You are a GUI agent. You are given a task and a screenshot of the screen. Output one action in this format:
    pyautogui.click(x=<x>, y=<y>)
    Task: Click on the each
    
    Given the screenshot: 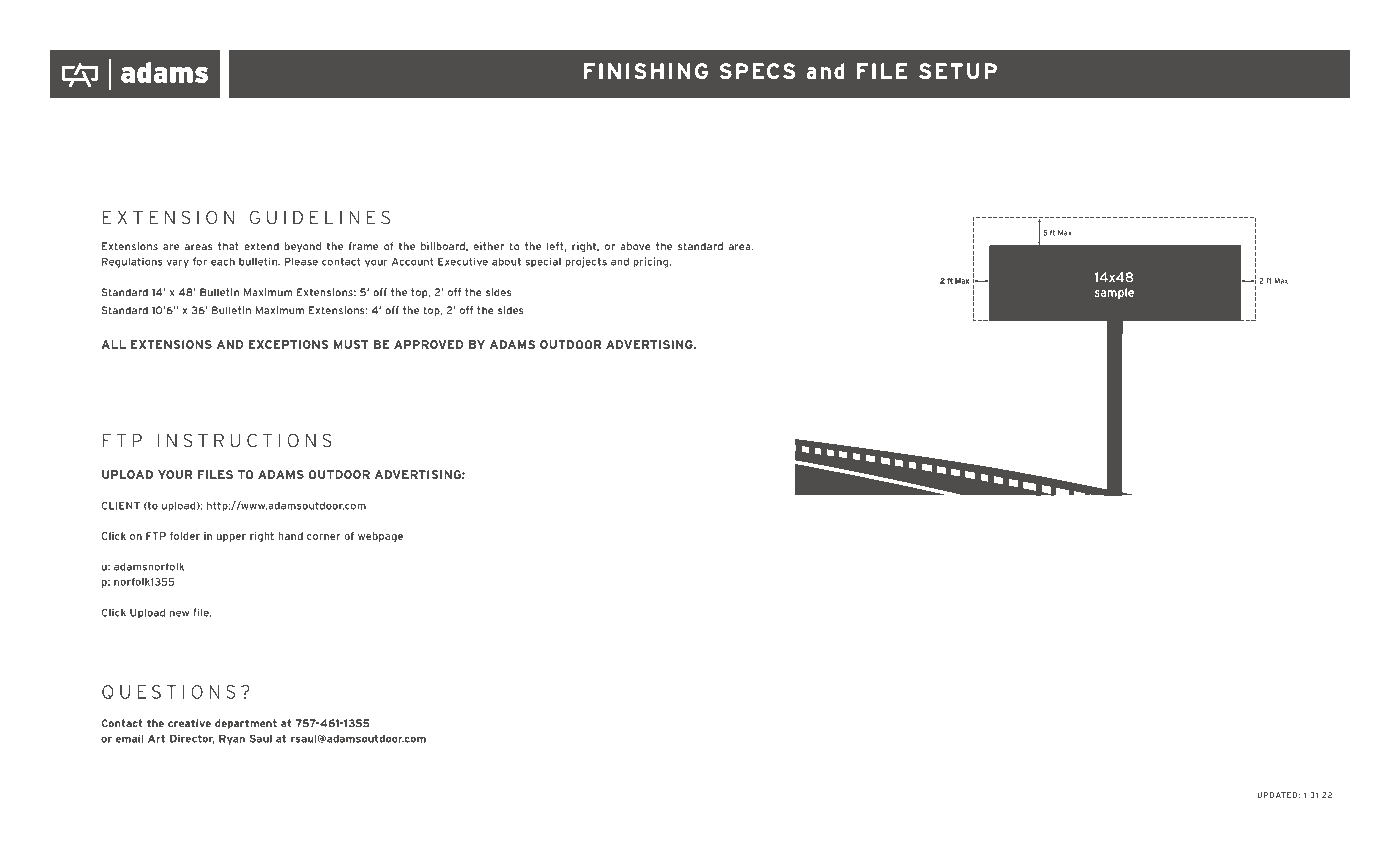 What is the action you would take?
    pyautogui.click(x=223, y=261)
